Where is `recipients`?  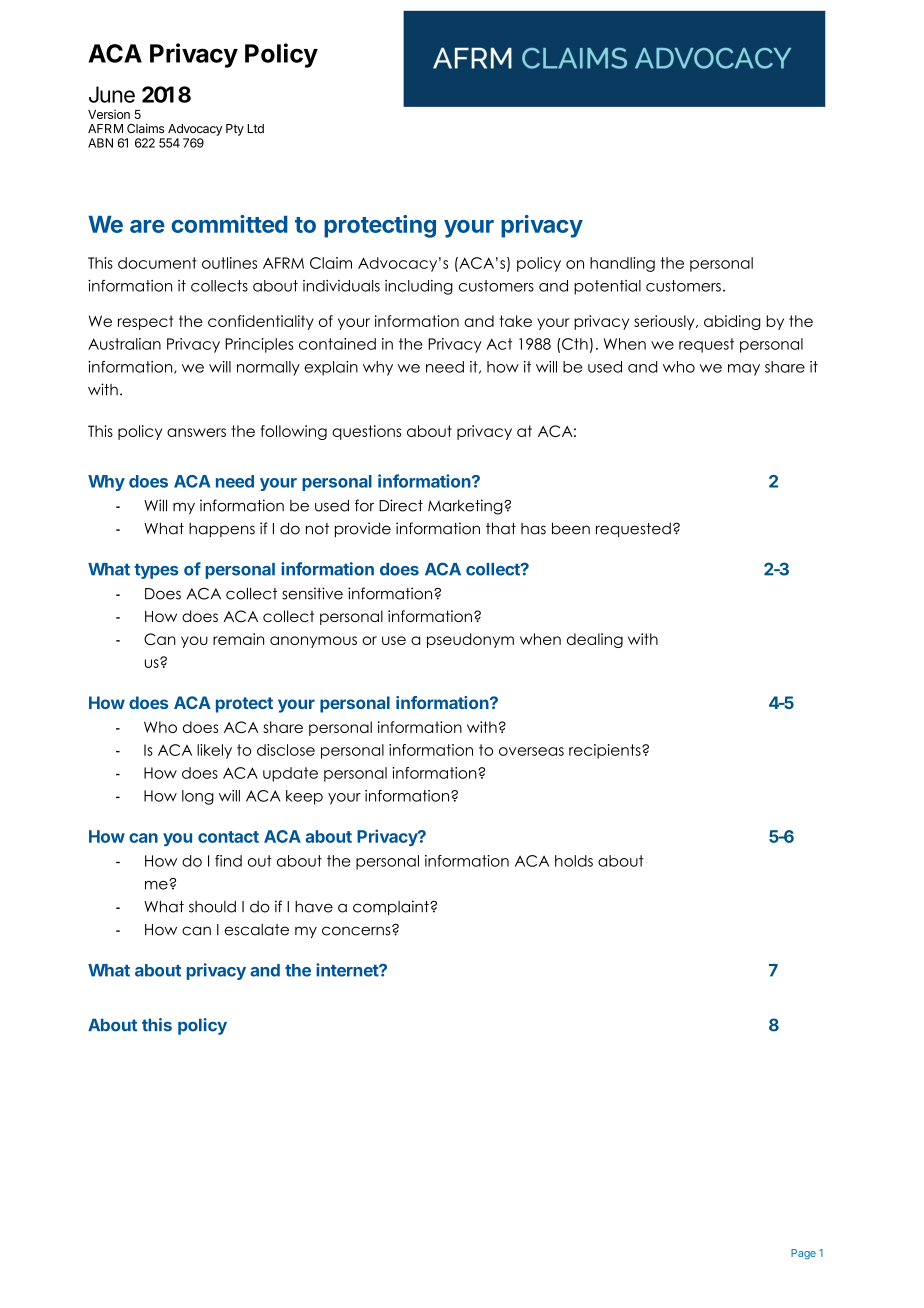 recipients is located at coordinates (606, 751).
